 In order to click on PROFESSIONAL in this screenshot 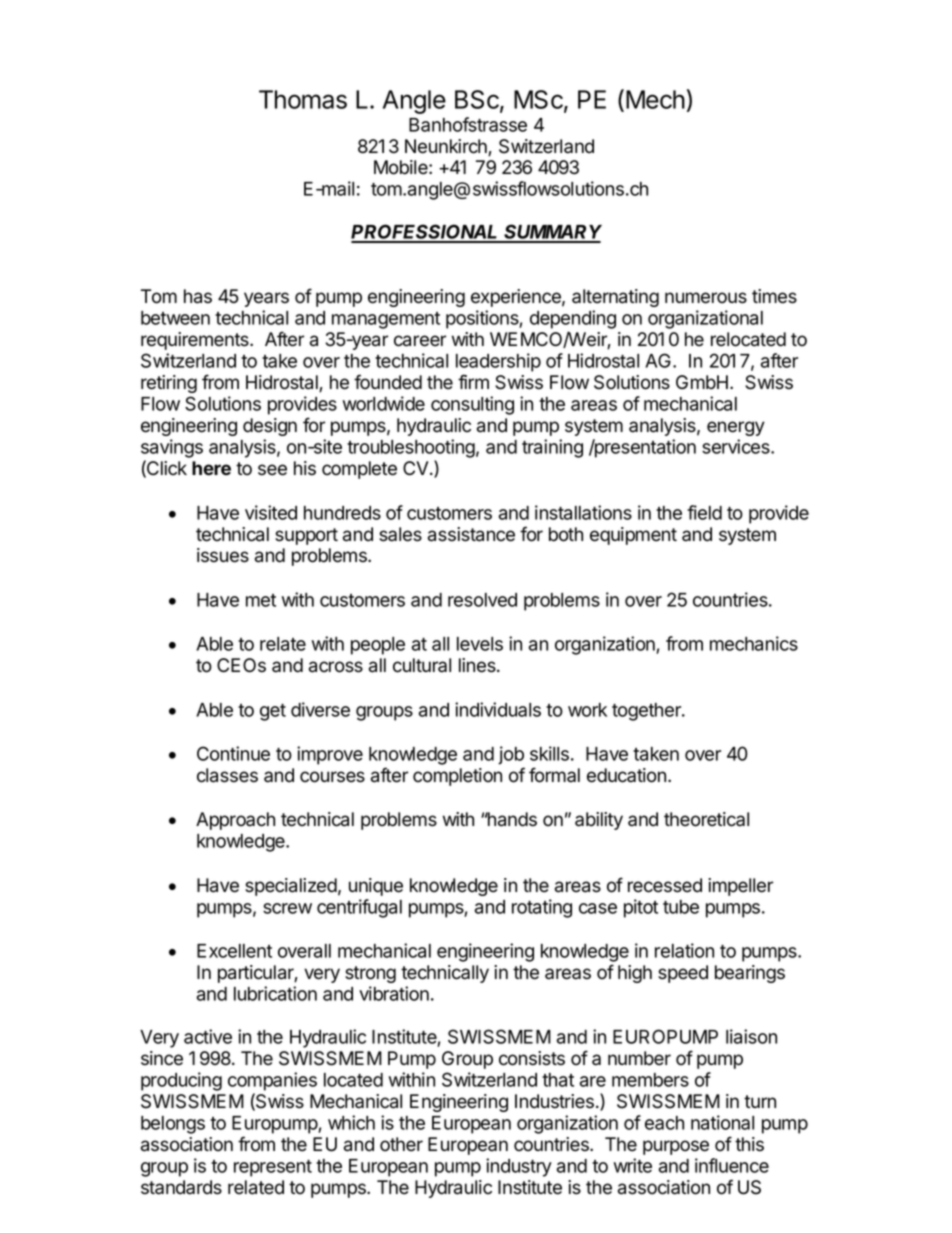, I will do `click(426, 233)`.
